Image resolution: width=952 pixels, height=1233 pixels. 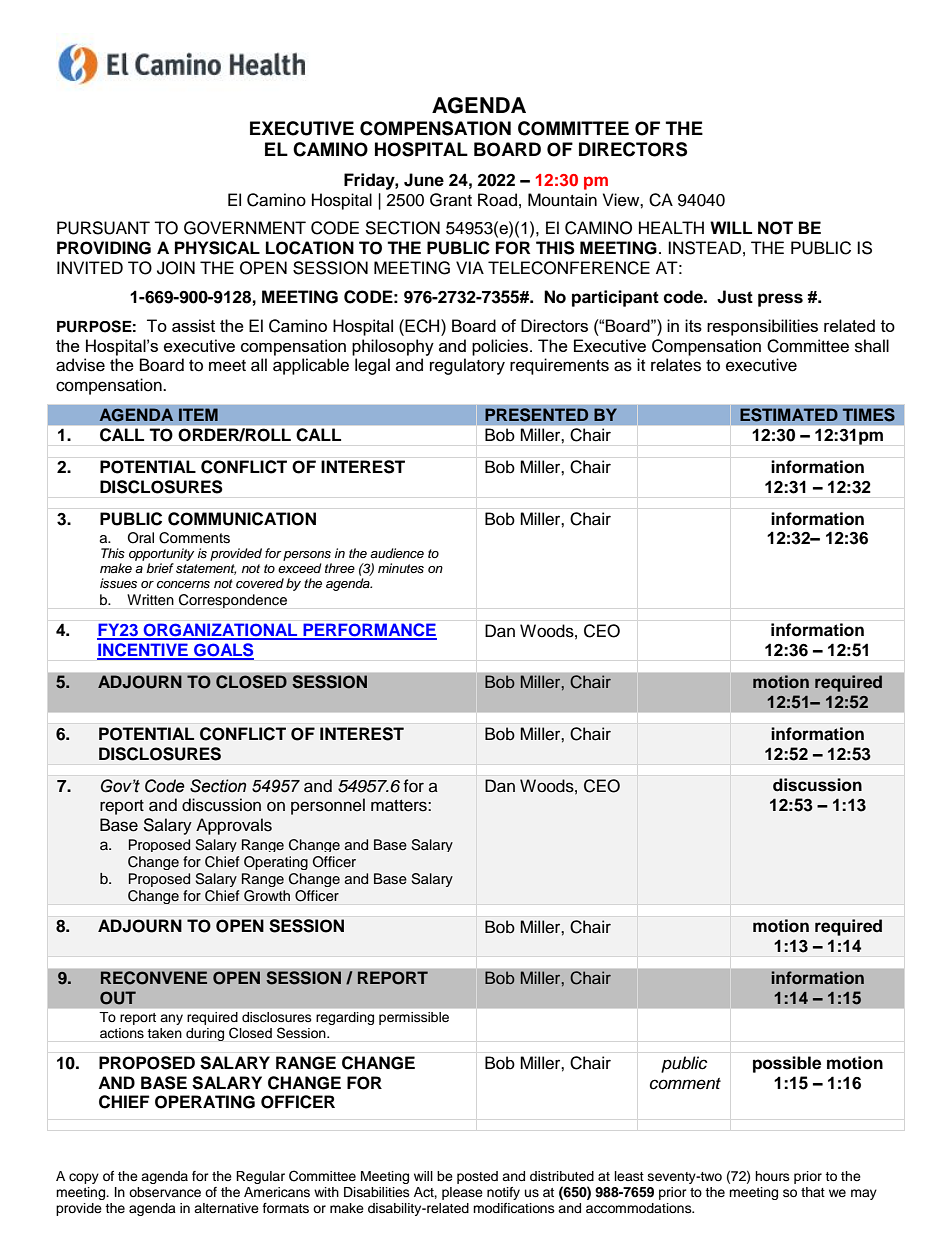 I want to click on posted, so click(x=477, y=1177).
